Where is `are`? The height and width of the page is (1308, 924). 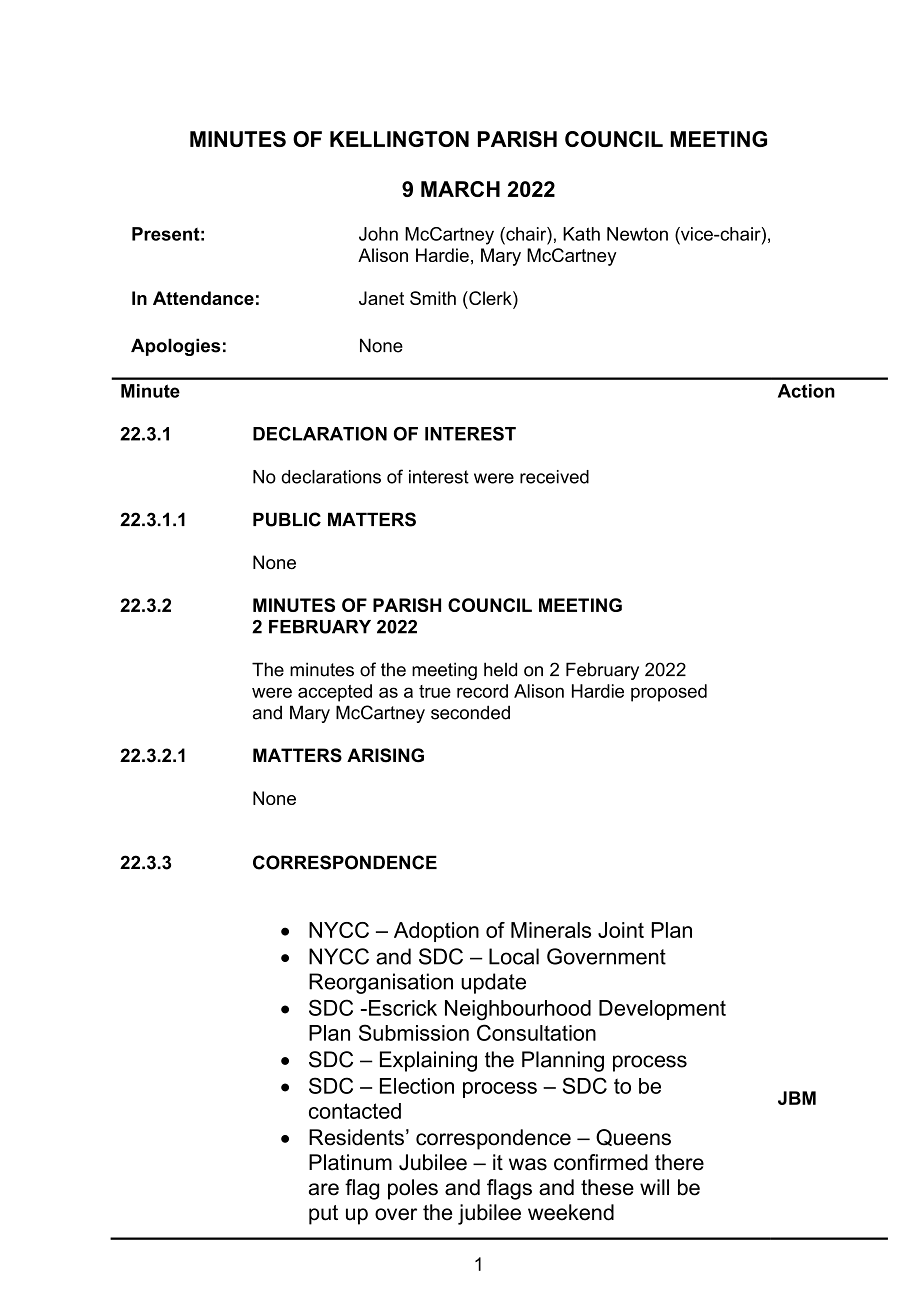 are is located at coordinates (324, 1189).
